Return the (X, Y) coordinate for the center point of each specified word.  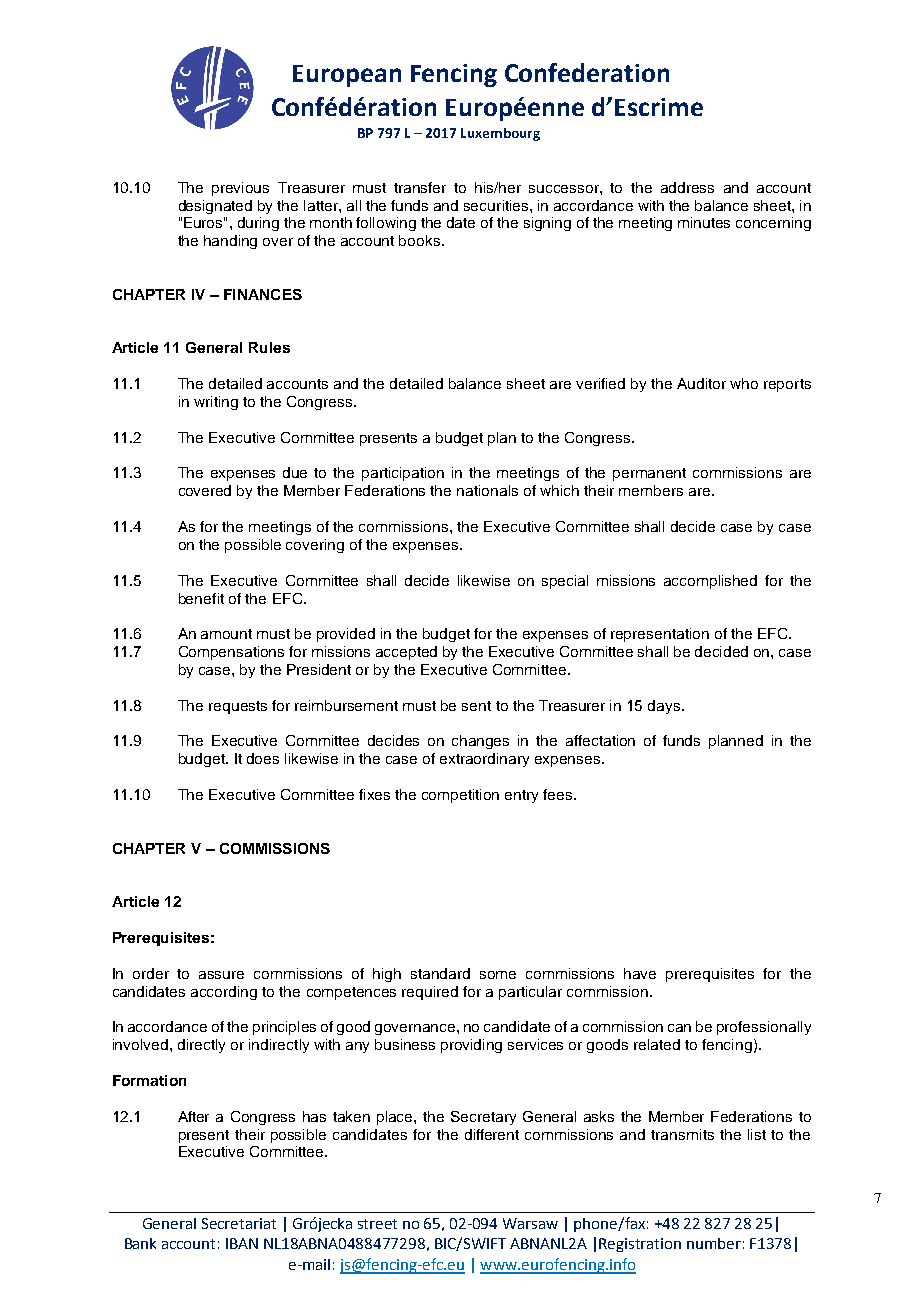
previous (240, 189)
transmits (682, 1134)
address (687, 187)
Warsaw (530, 1223)
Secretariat (239, 1223)
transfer (420, 187)
